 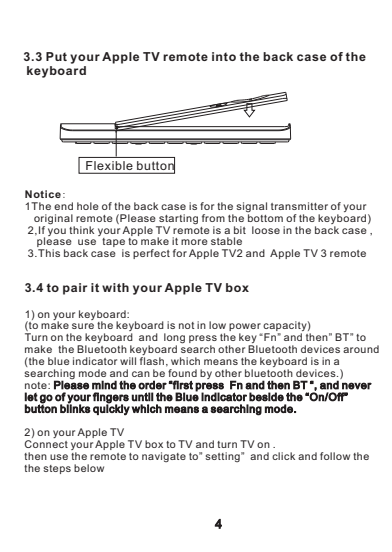 What do you see at coordinates (264, 216) in the page?
I see `bottom` at bounding box center [264, 216].
